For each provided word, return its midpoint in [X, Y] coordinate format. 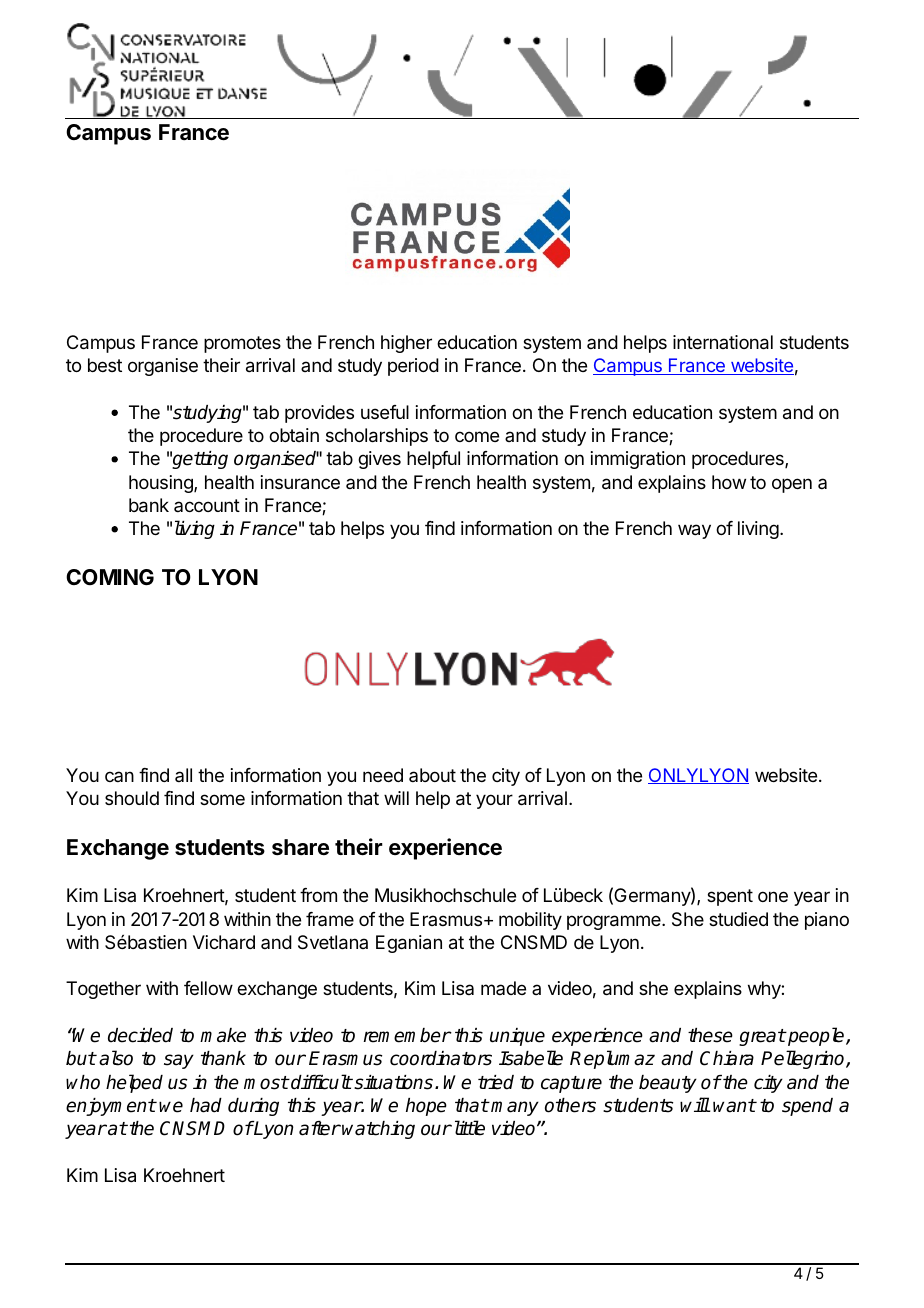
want [734, 1106]
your [494, 801]
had [206, 1105]
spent [730, 897]
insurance [300, 482]
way [694, 531]
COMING [110, 577]
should [132, 798]
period [413, 367]
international [723, 342]
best [105, 365]
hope [426, 1107]
